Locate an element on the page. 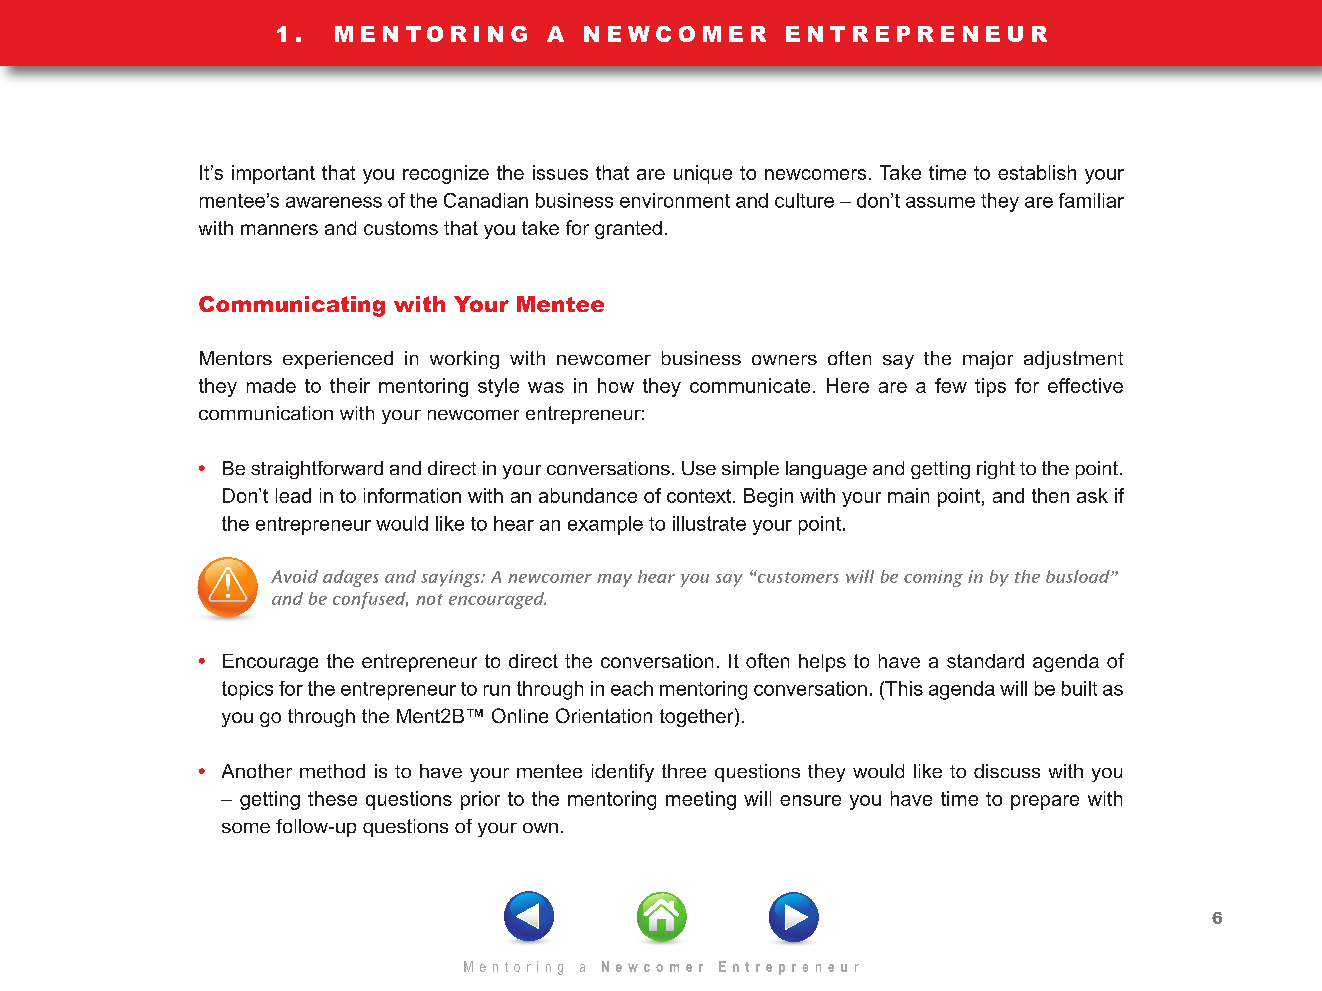  how is located at coordinates (616, 385).
